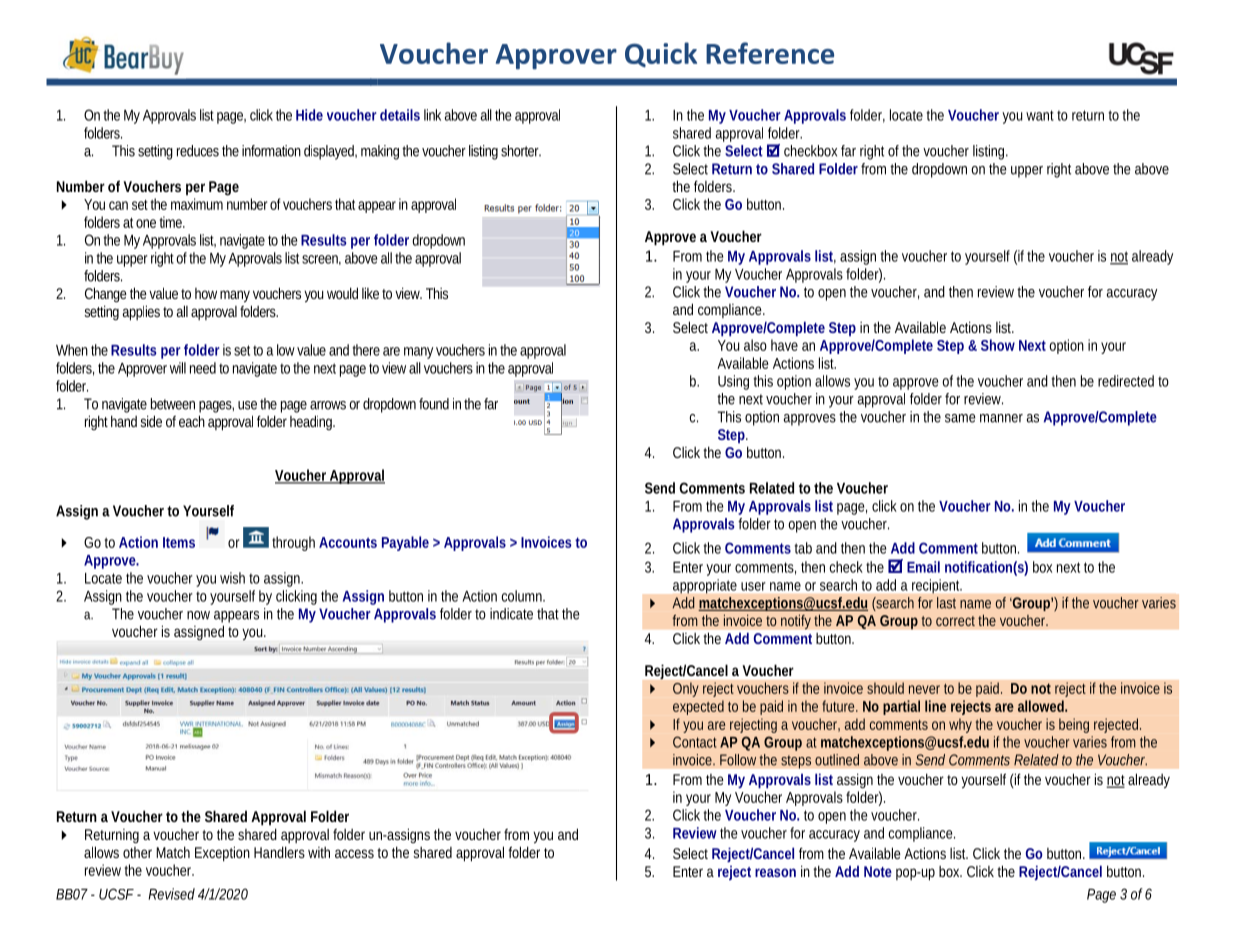  Describe the element at coordinates (309, 115) in the screenshot. I see `Hide` at that location.
